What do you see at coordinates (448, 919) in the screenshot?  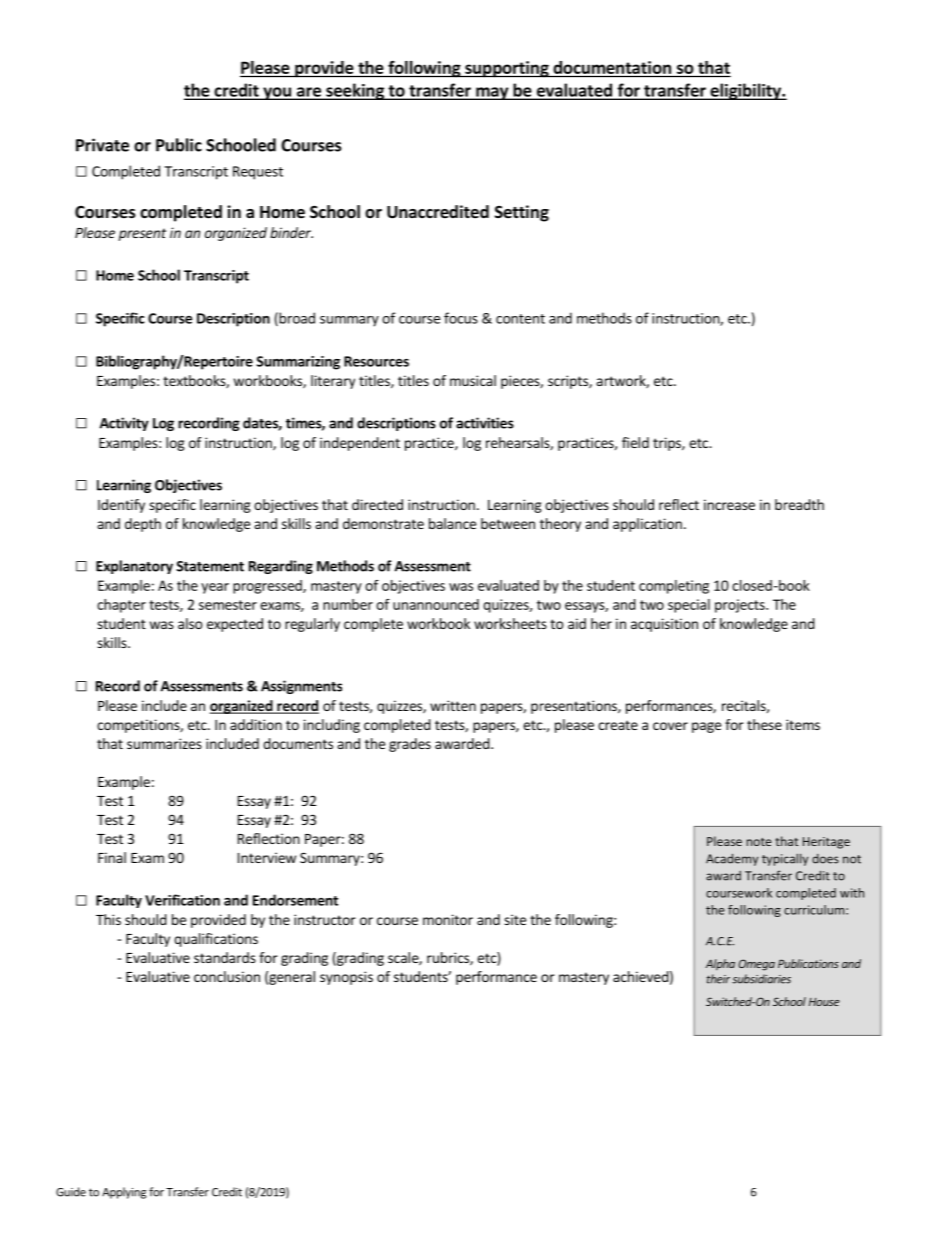 I see `monitor` at bounding box center [448, 919].
